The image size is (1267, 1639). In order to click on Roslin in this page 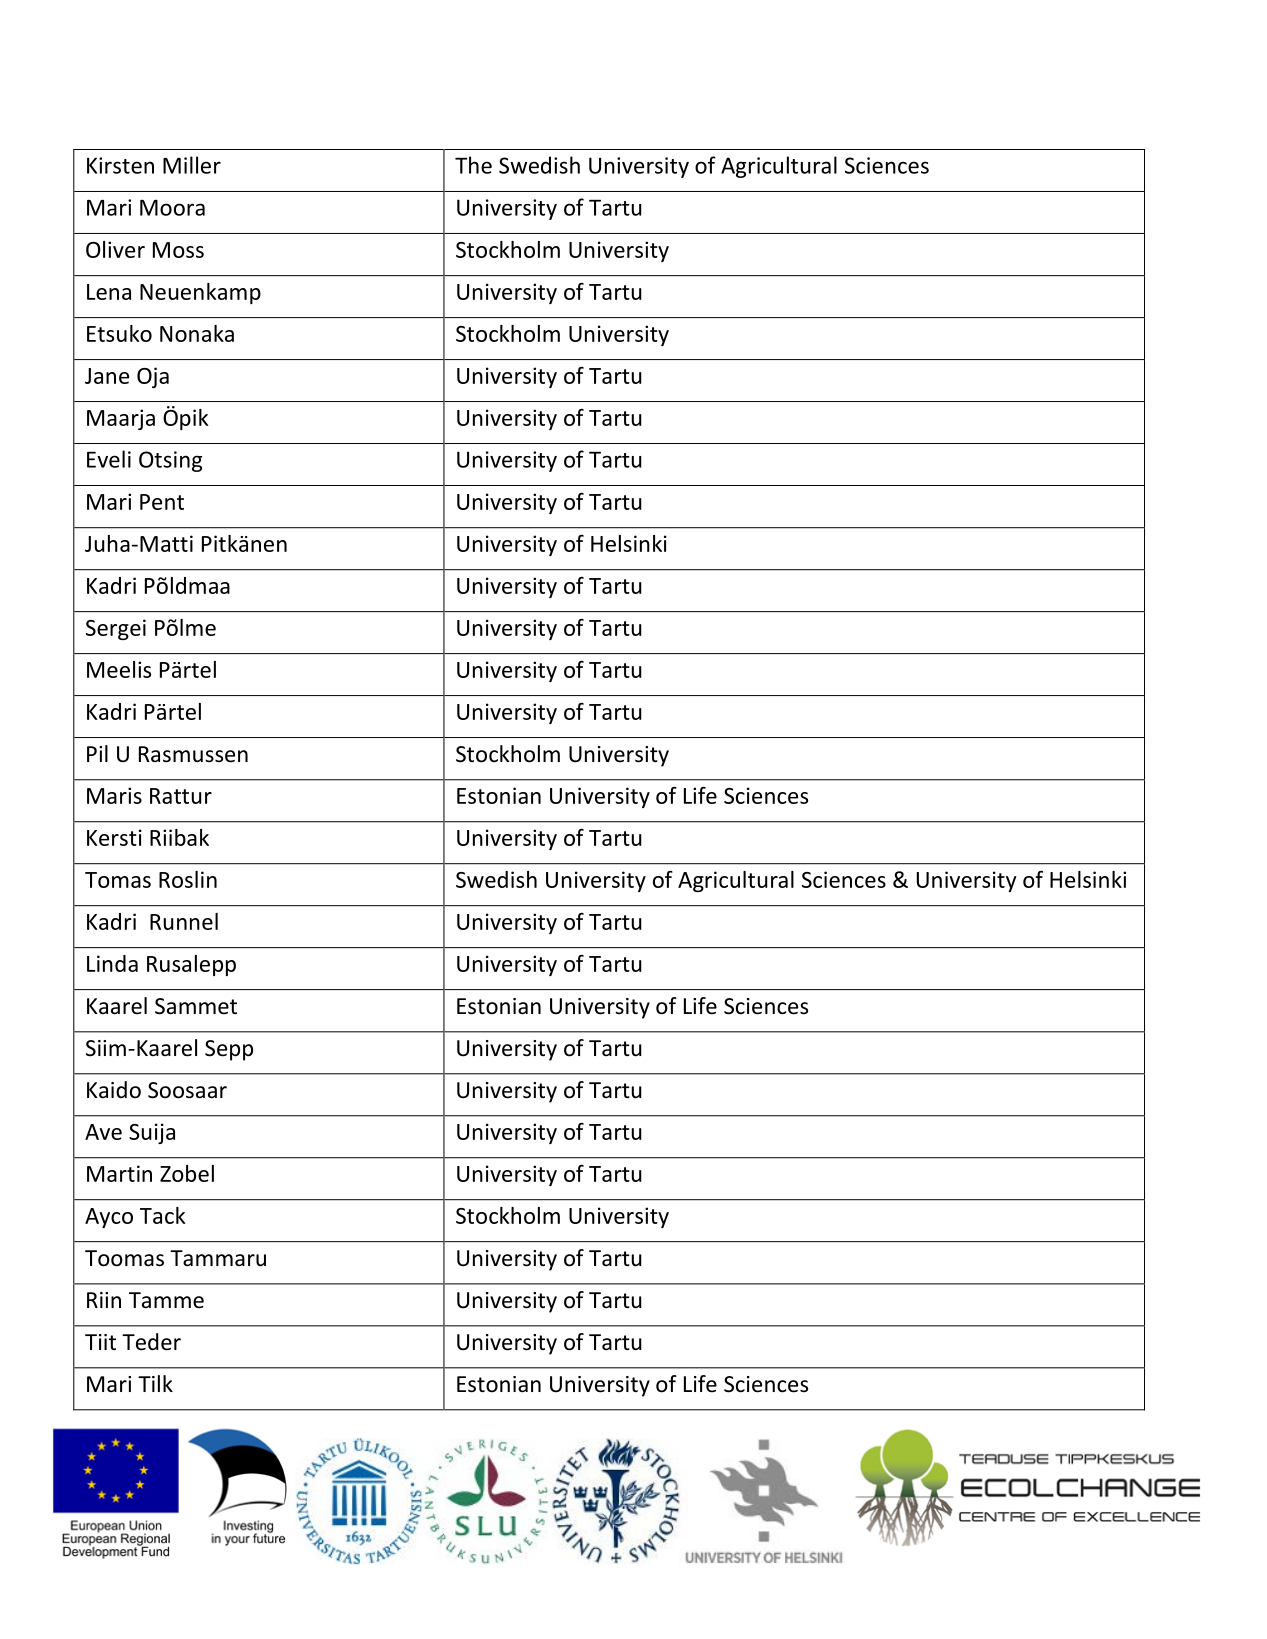, I will do `click(188, 879)`.
